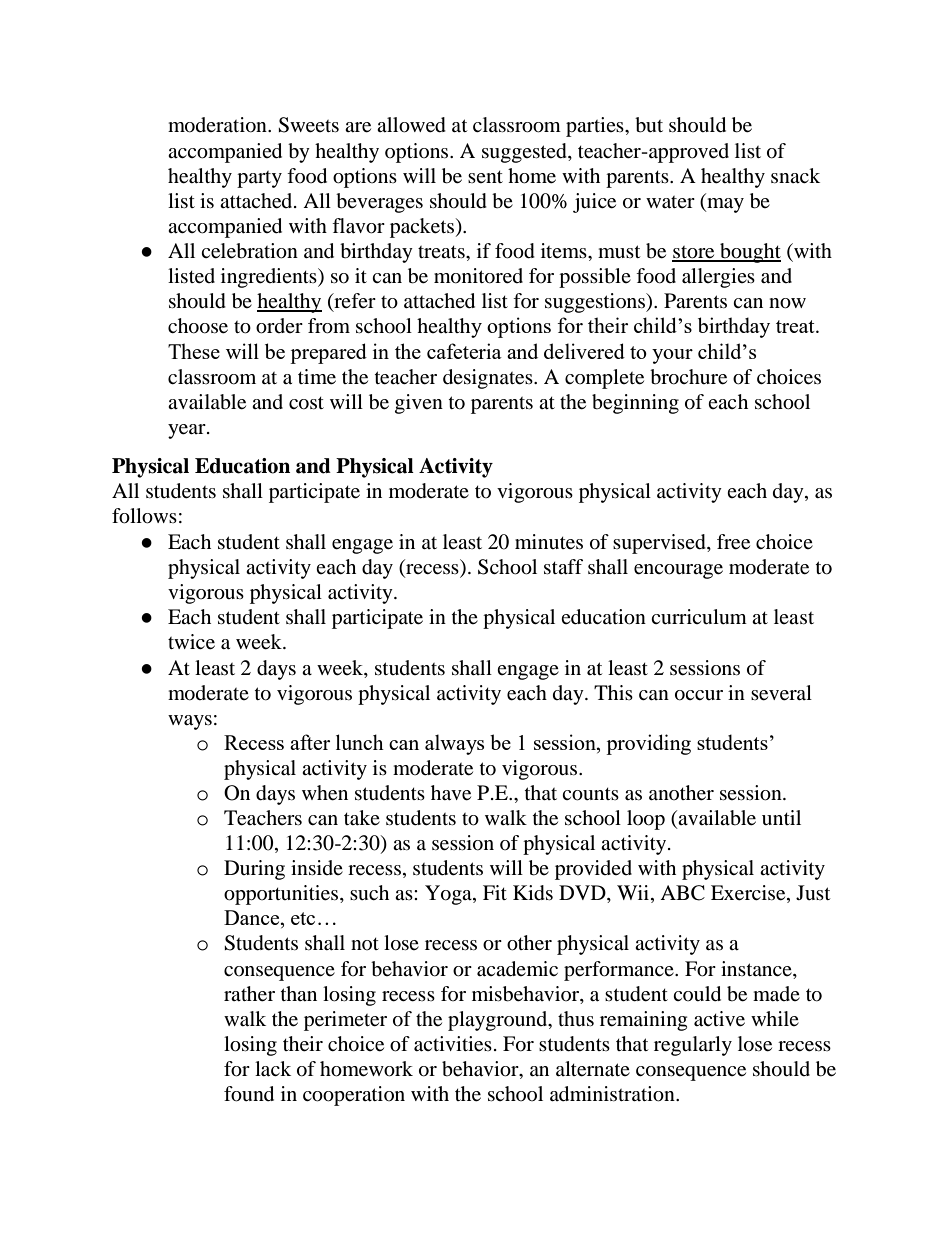 Image resolution: width=952 pixels, height=1233 pixels. What do you see at coordinates (563, 566) in the document?
I see `staff` at bounding box center [563, 566].
